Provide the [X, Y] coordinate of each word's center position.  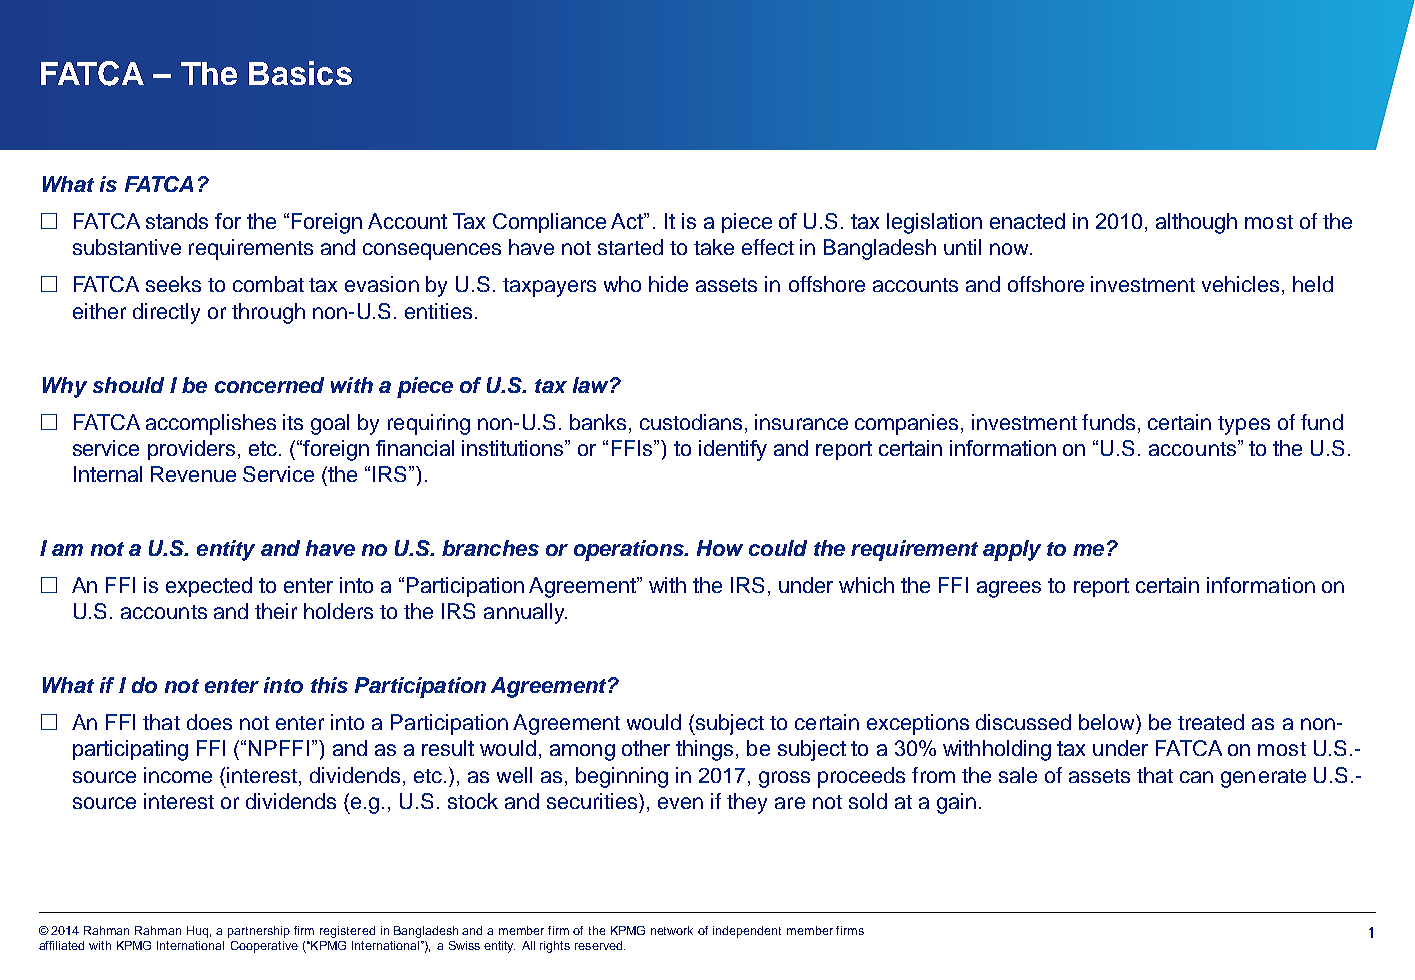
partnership [259, 932]
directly [166, 313]
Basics [300, 73]
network [672, 930]
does [209, 722]
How [720, 548]
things [704, 750]
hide [668, 284]
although [1196, 223]
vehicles [1240, 284]
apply [1012, 550]
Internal [108, 474]
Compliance [549, 223]
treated [1211, 722]
